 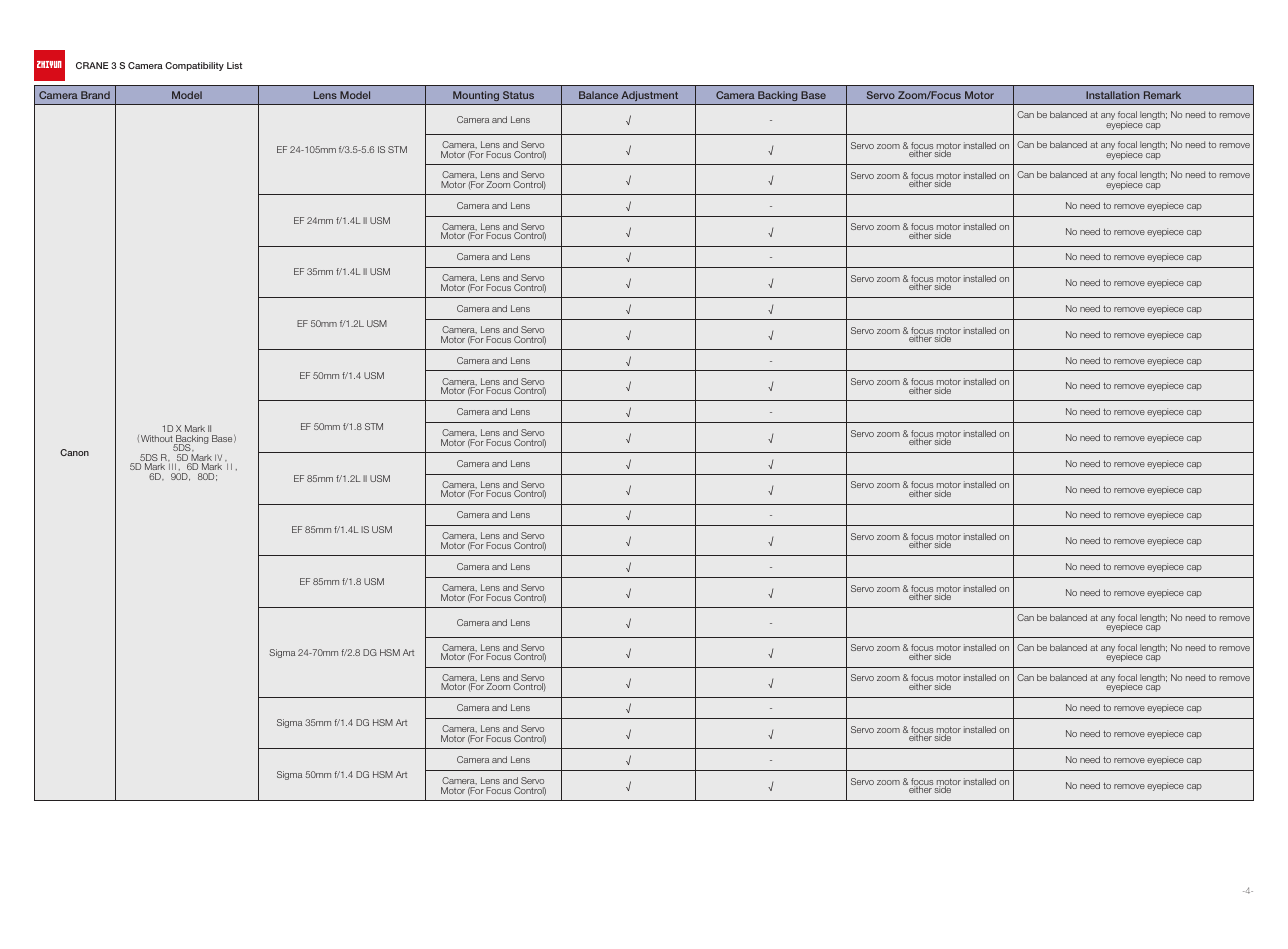 I want to click on Brand, so click(x=95, y=95).
